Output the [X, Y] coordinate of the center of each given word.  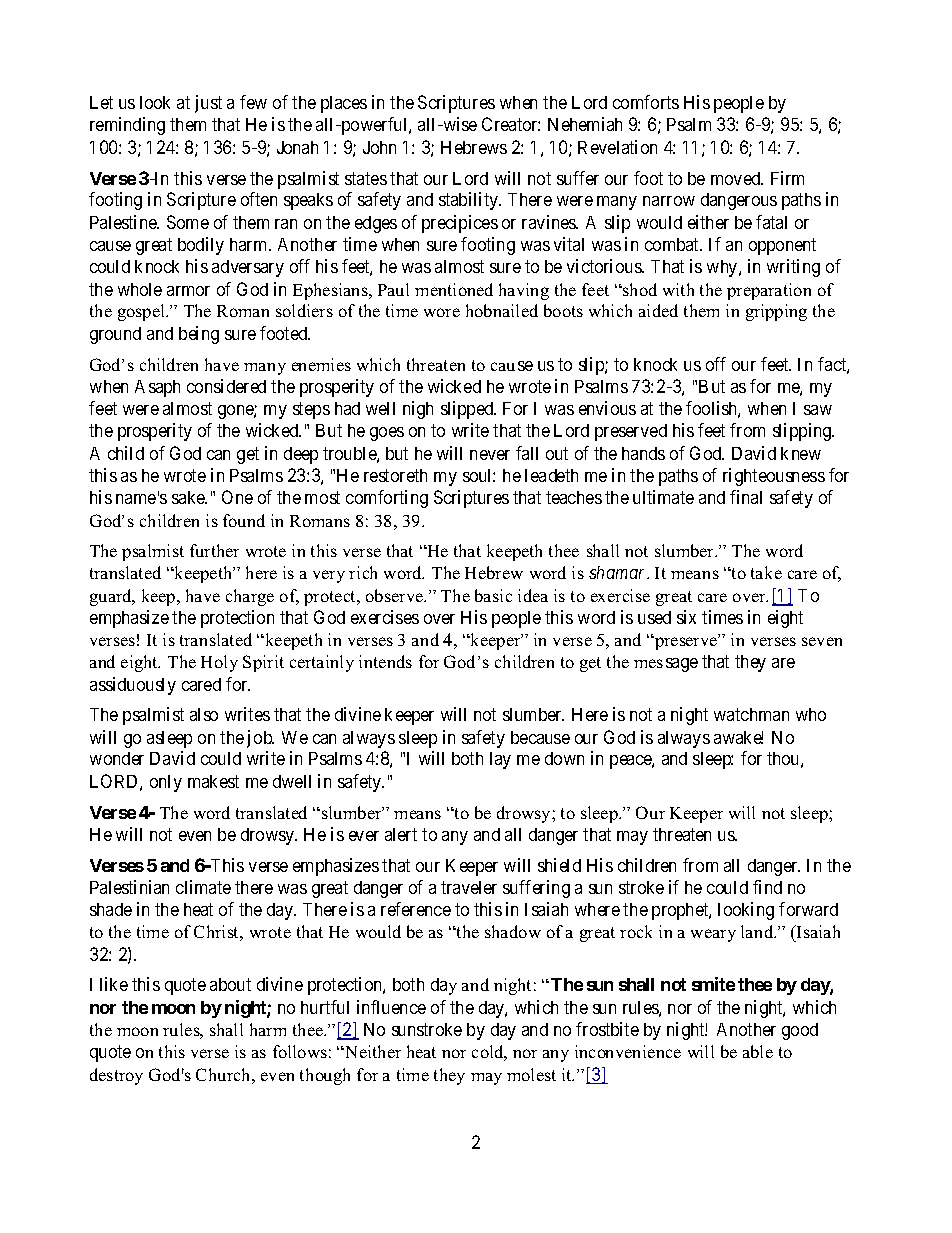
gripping [776, 312]
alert [401, 834]
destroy [116, 1076]
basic [493, 595]
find [767, 887]
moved [737, 178]
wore [442, 312]
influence [391, 1007]
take [766, 572]
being [199, 335]
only [166, 783]
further [214, 550]
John [379, 147]
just [208, 104]
